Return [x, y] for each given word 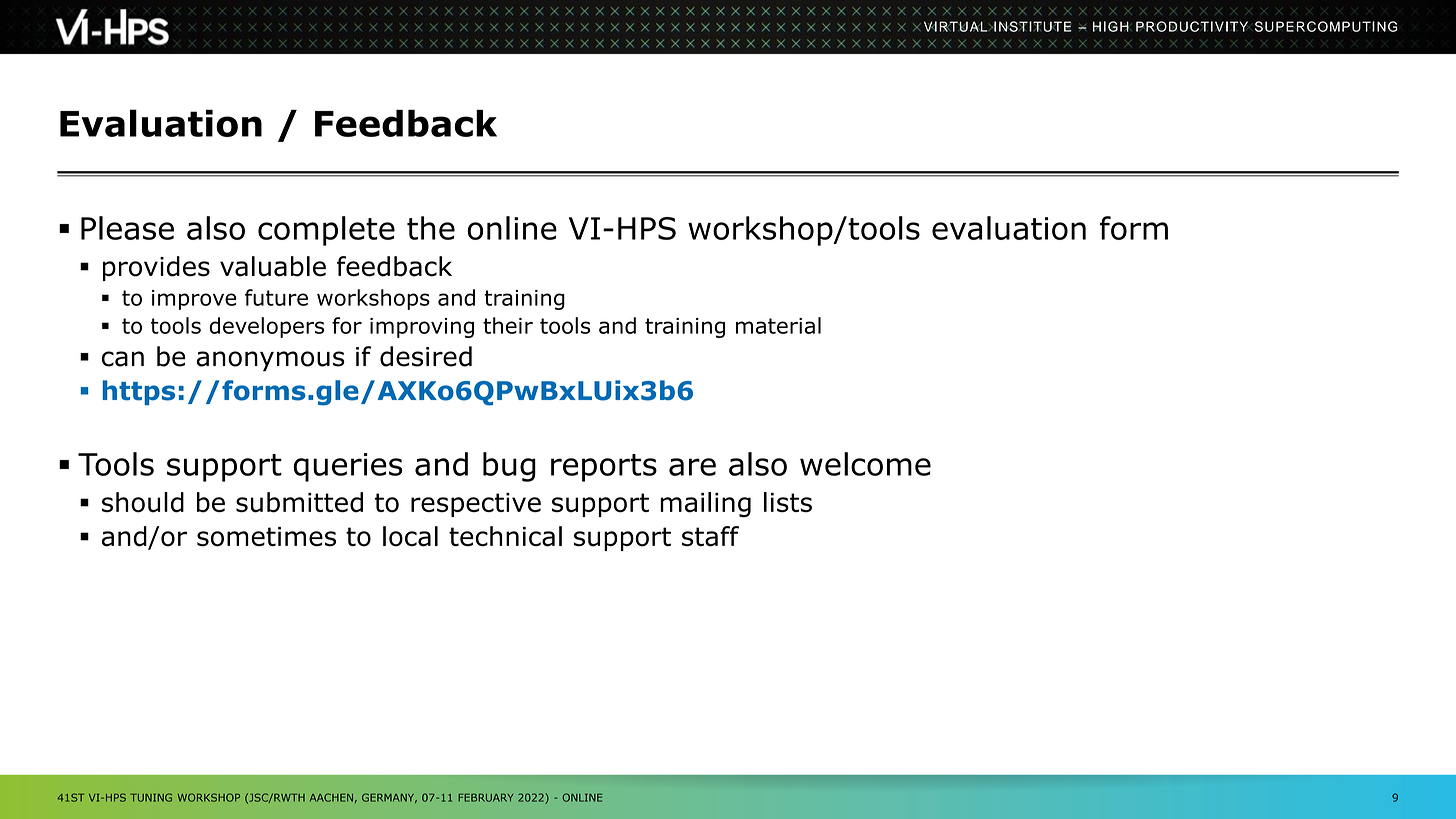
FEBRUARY [486, 798]
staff [710, 536]
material [778, 325]
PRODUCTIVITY [1192, 26]
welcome [865, 464]
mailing [705, 504]
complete [326, 231]
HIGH [1112, 26]
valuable [273, 266]
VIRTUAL [957, 26]
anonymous [271, 361]
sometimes [266, 537]
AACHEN [331, 797]
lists [788, 502]
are [692, 467]
